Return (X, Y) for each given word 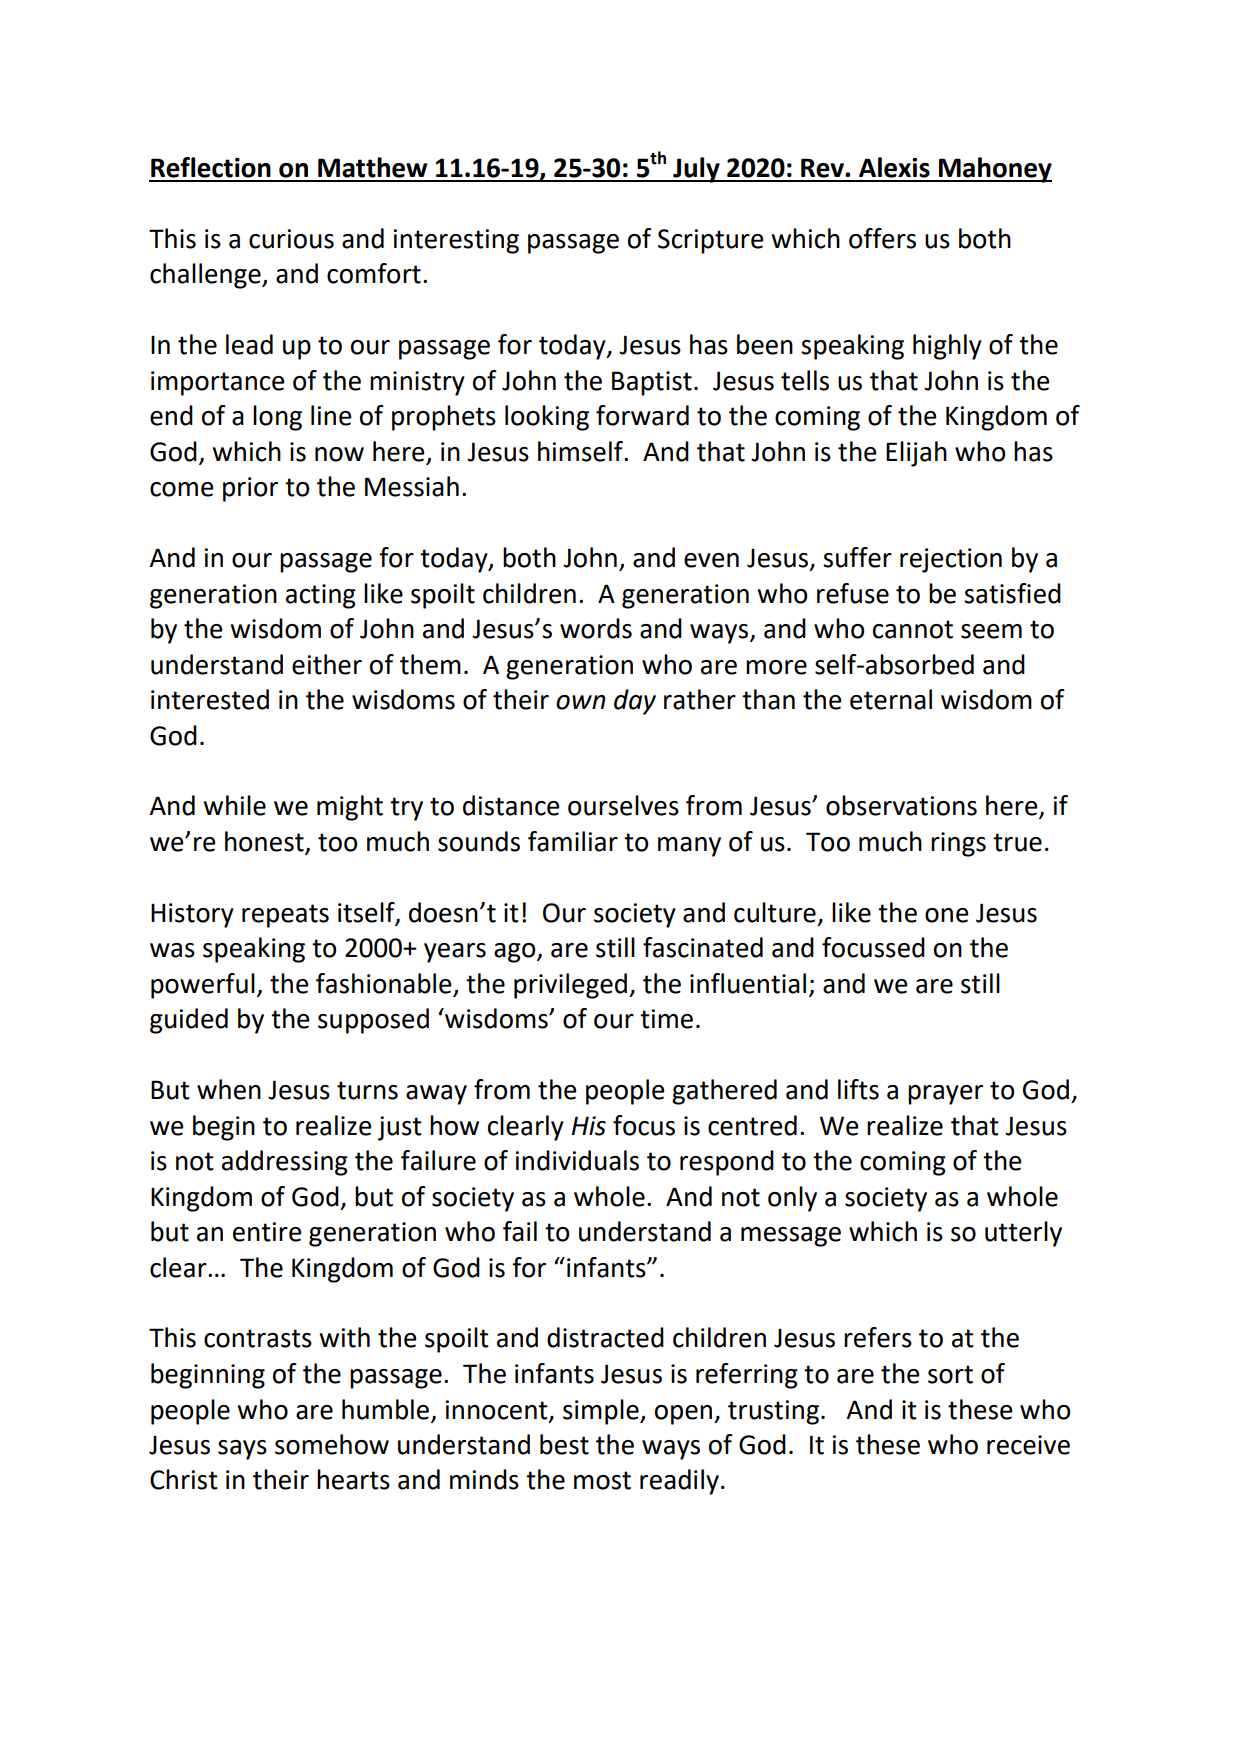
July (696, 170)
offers (882, 238)
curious (291, 239)
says (242, 1450)
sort (950, 1374)
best (564, 1444)
